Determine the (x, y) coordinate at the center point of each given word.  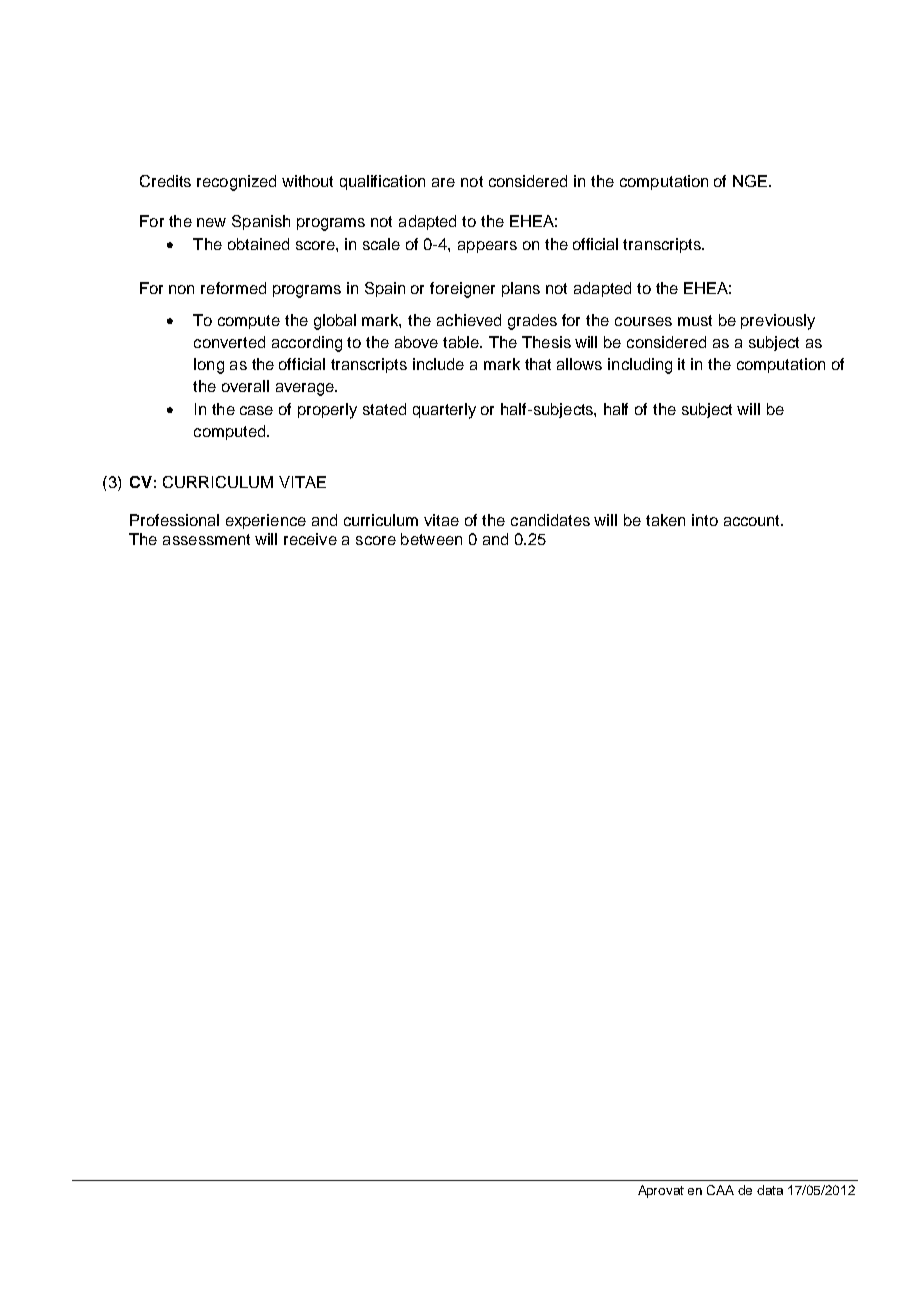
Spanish (261, 222)
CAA (720, 1190)
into (705, 520)
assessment (206, 539)
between (431, 539)
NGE (751, 181)
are (443, 182)
